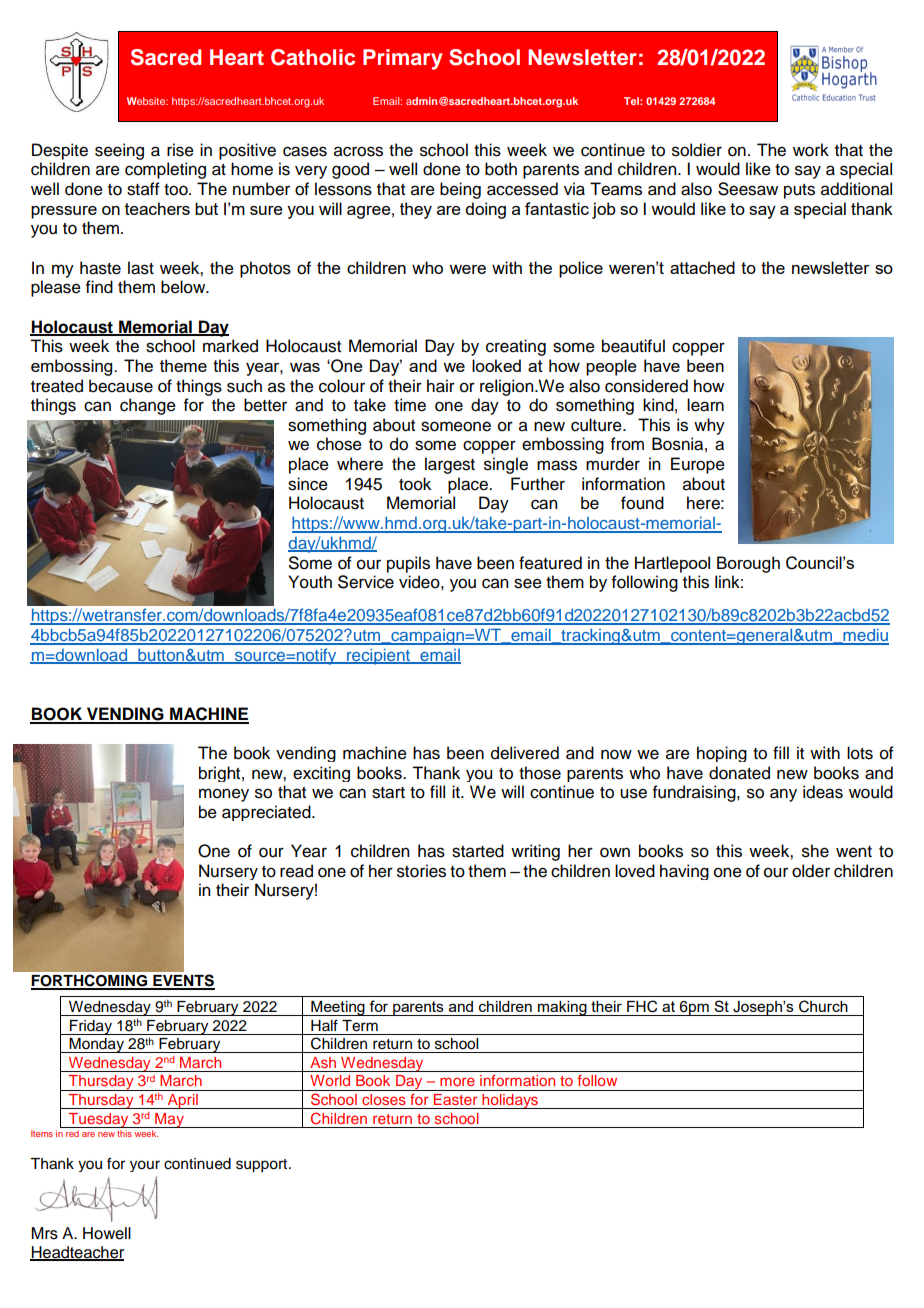 The width and height of the image is (924, 1308). Describe the element at coordinates (562, 1008) in the image. I see `making` at that location.
